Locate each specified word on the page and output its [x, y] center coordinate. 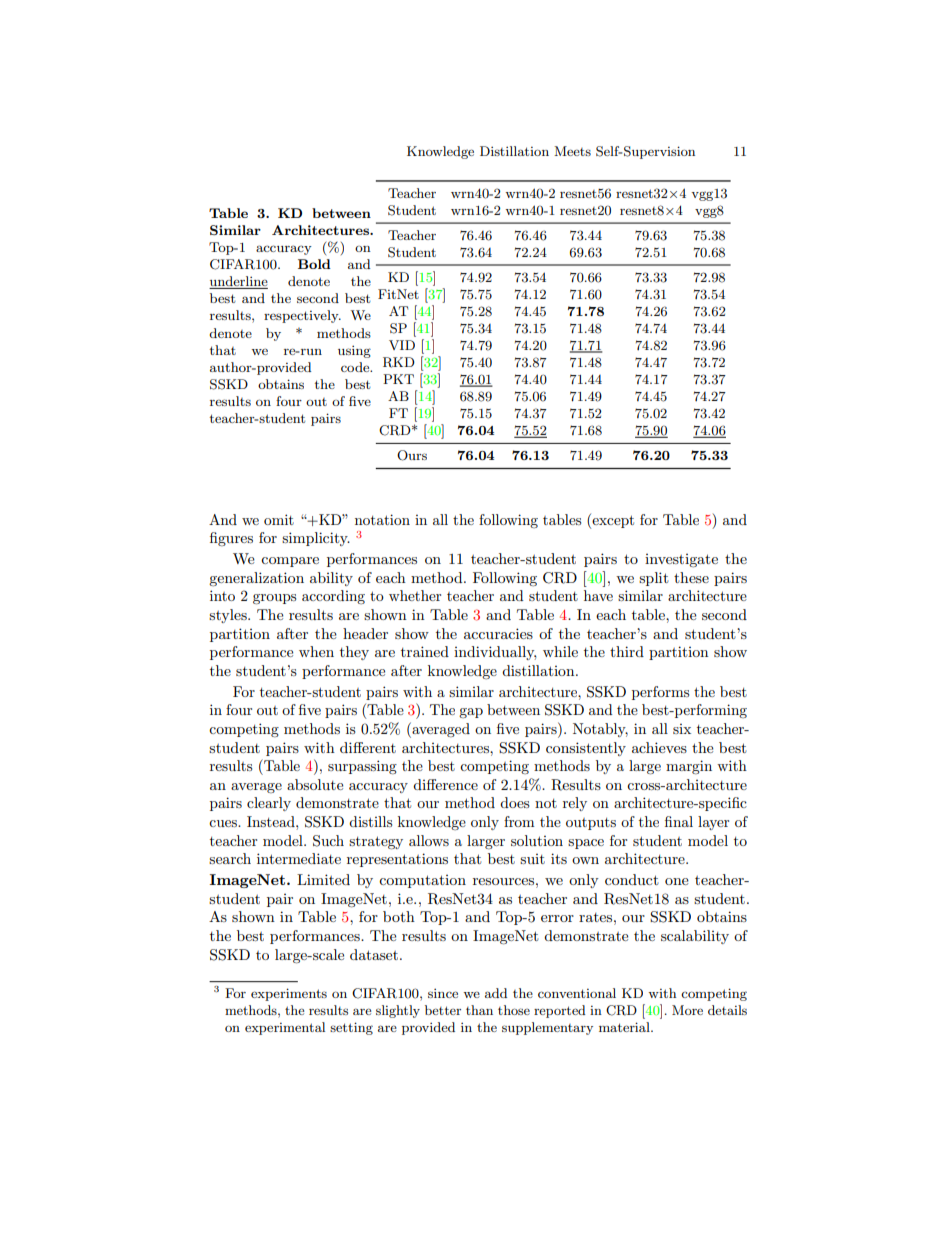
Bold [314, 264]
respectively [302, 316]
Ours [412, 455]
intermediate [299, 858]
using [354, 351]
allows [429, 840]
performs [660, 693]
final [679, 821]
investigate [681, 561]
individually [495, 653]
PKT [398, 379]
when [316, 651]
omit [279, 519]
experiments [289, 994]
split [654, 579]
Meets [572, 151]
